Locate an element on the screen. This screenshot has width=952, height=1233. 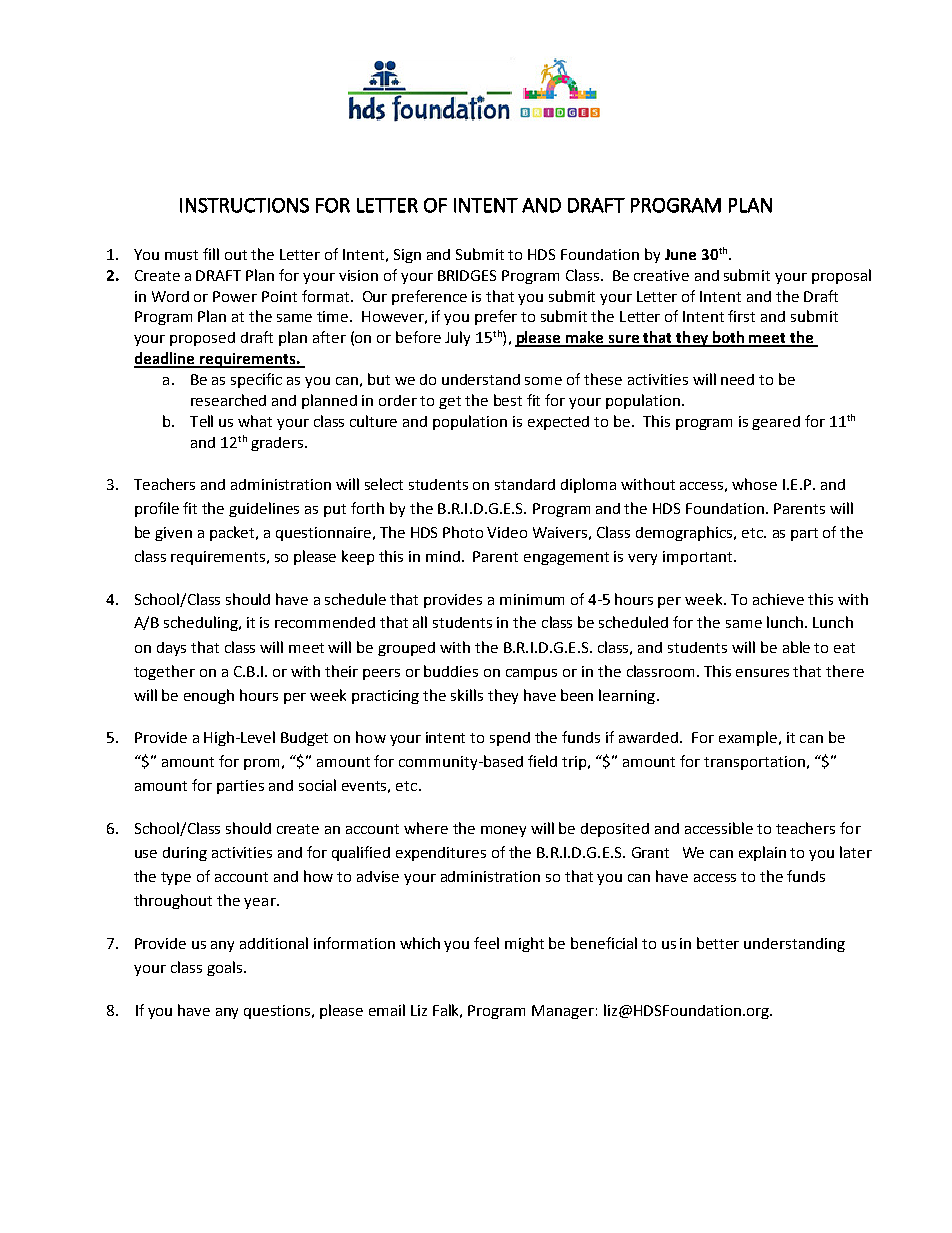
INSTRUCTIONS is located at coordinates (244, 205).
